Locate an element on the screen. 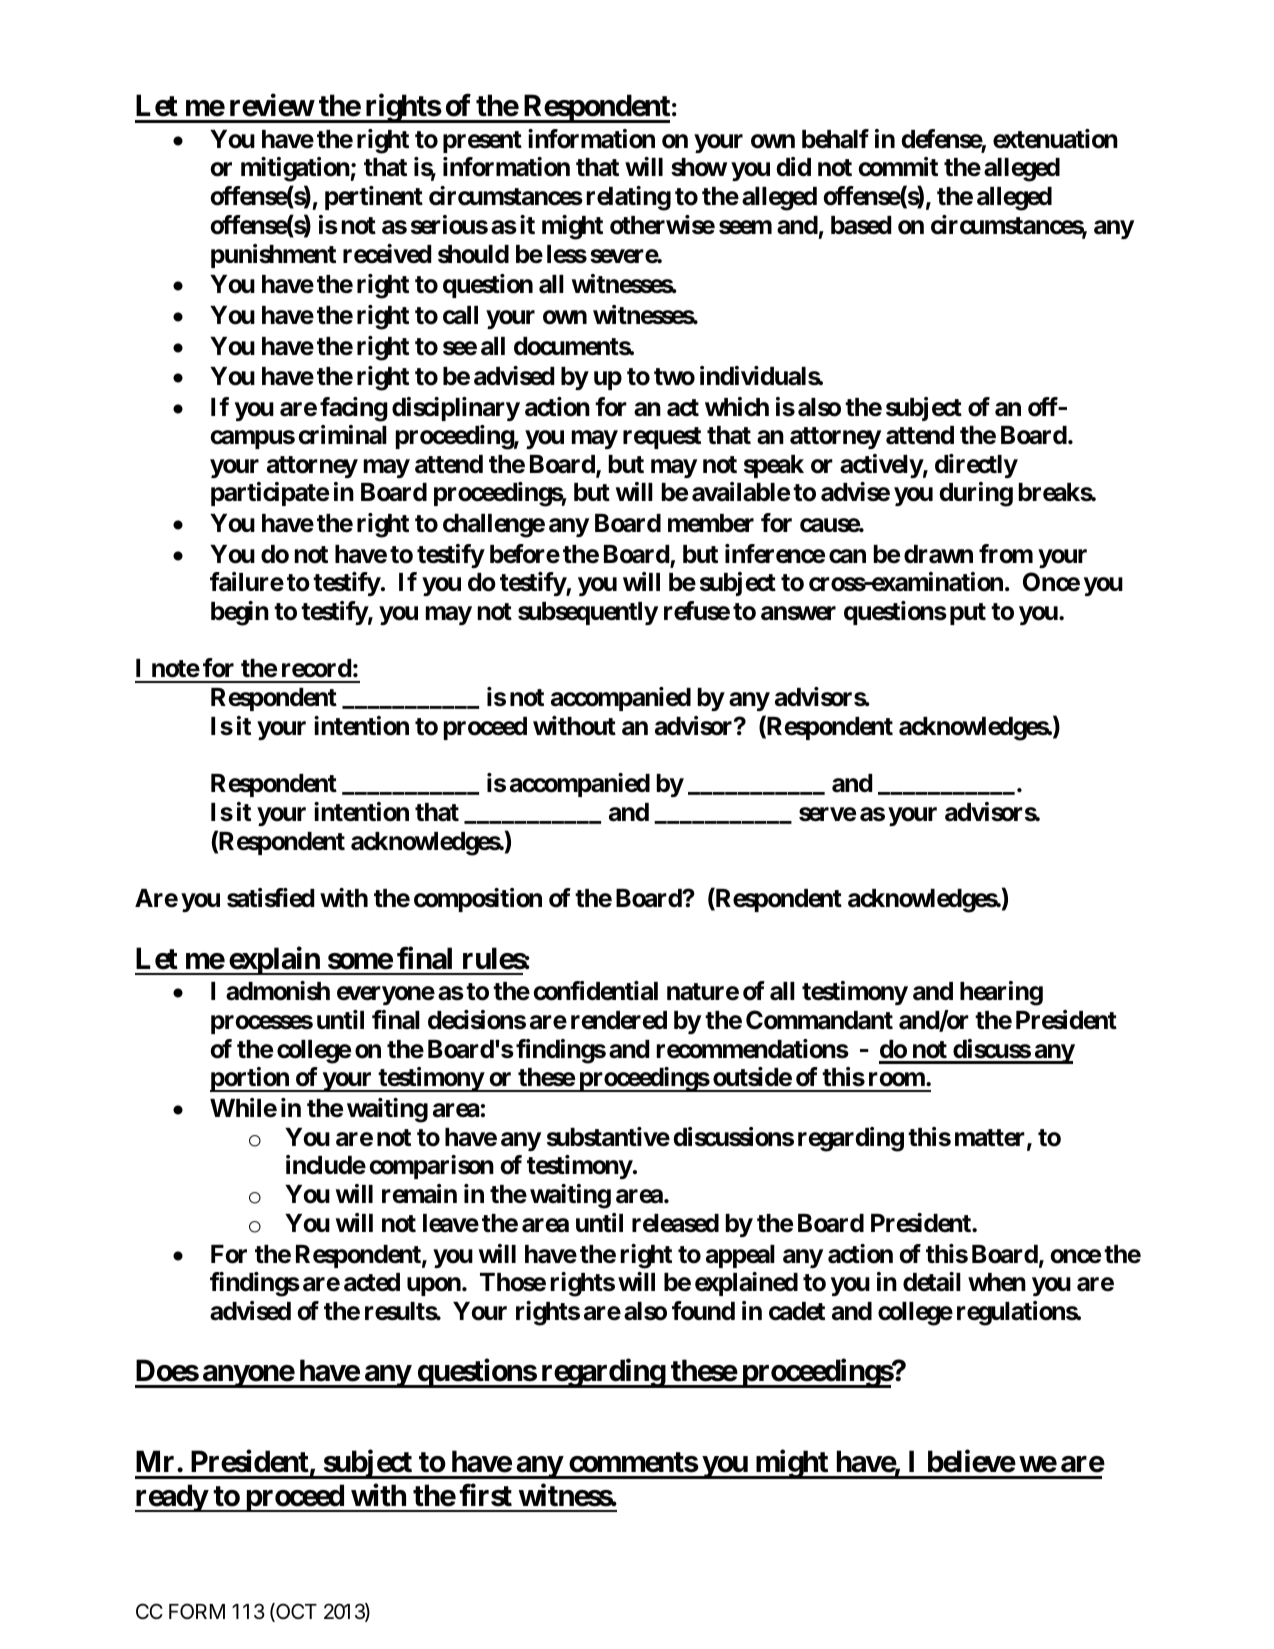 Image resolution: width=1274 pixels, height=1649 pixels. commit is located at coordinates (898, 167).
